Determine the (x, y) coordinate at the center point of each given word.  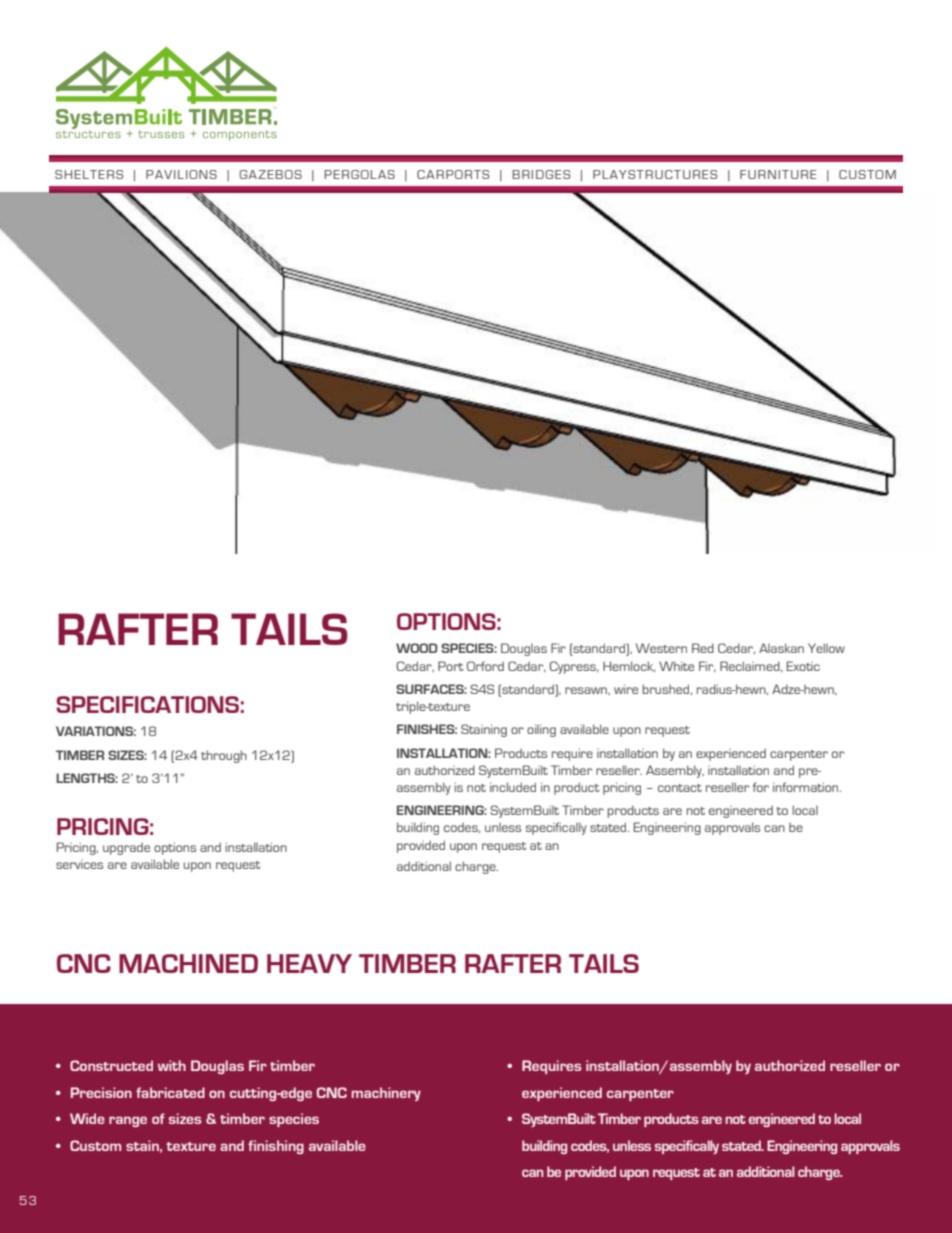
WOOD (417, 648)
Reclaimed (751, 666)
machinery (386, 1094)
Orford (485, 666)
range (128, 1121)
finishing (276, 1147)
